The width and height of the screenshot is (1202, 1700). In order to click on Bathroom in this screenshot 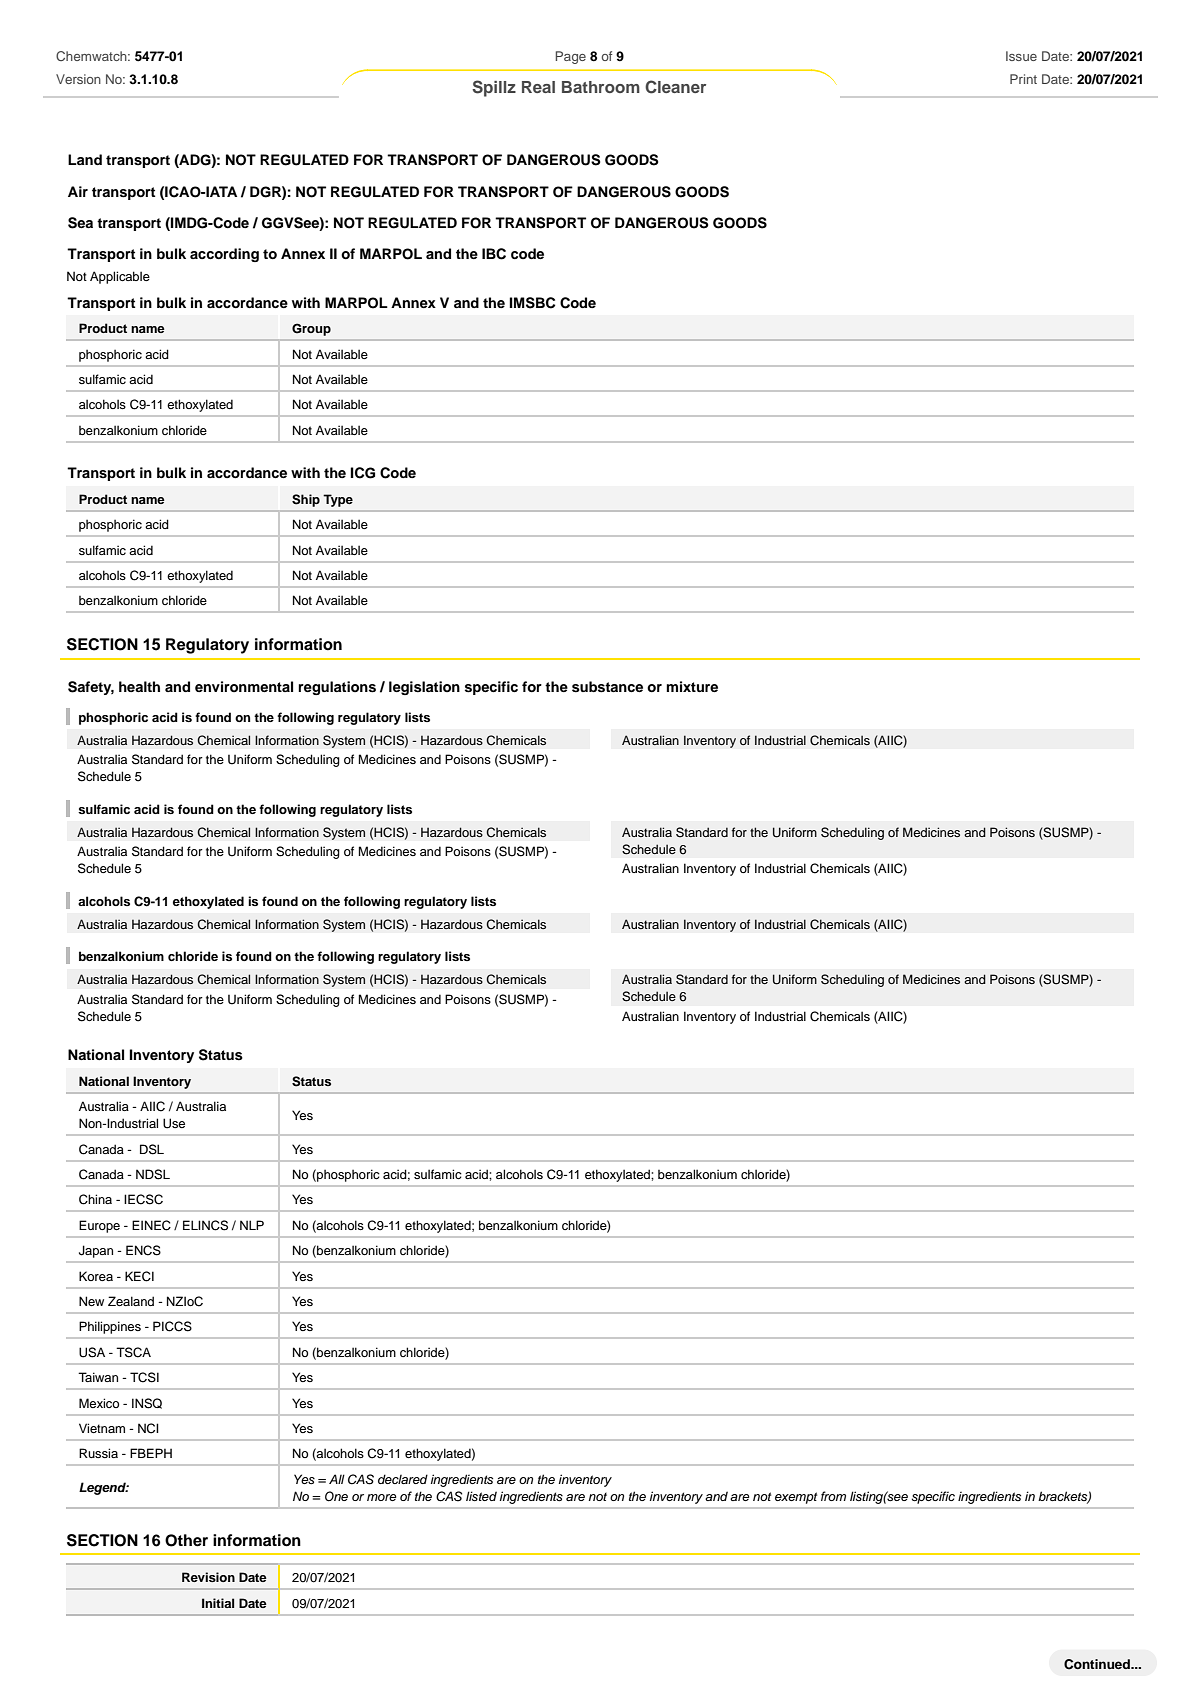, I will do `click(601, 87)`.
